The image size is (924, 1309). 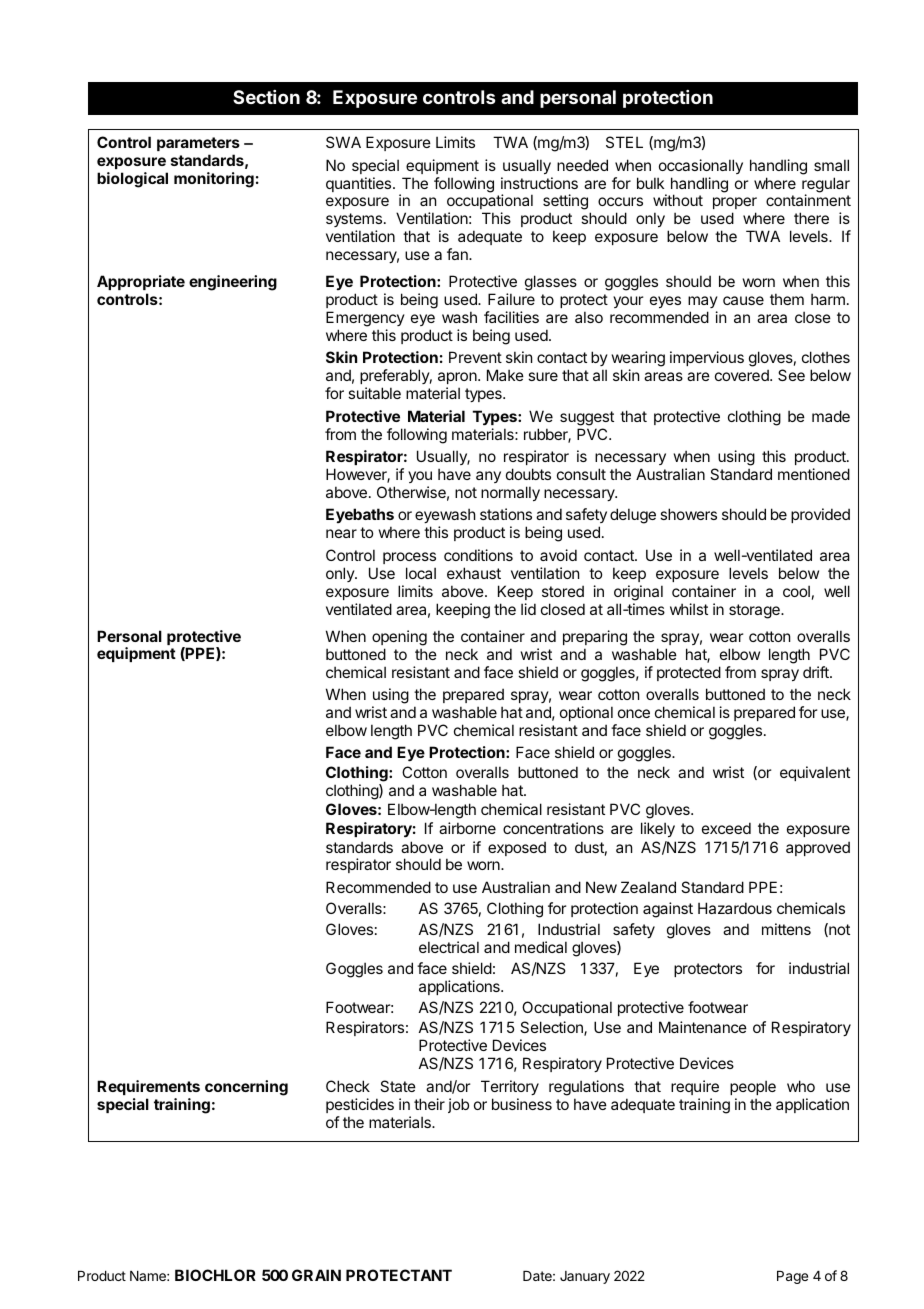 What do you see at coordinates (688, 514) in the screenshot?
I see `showers` at bounding box center [688, 514].
